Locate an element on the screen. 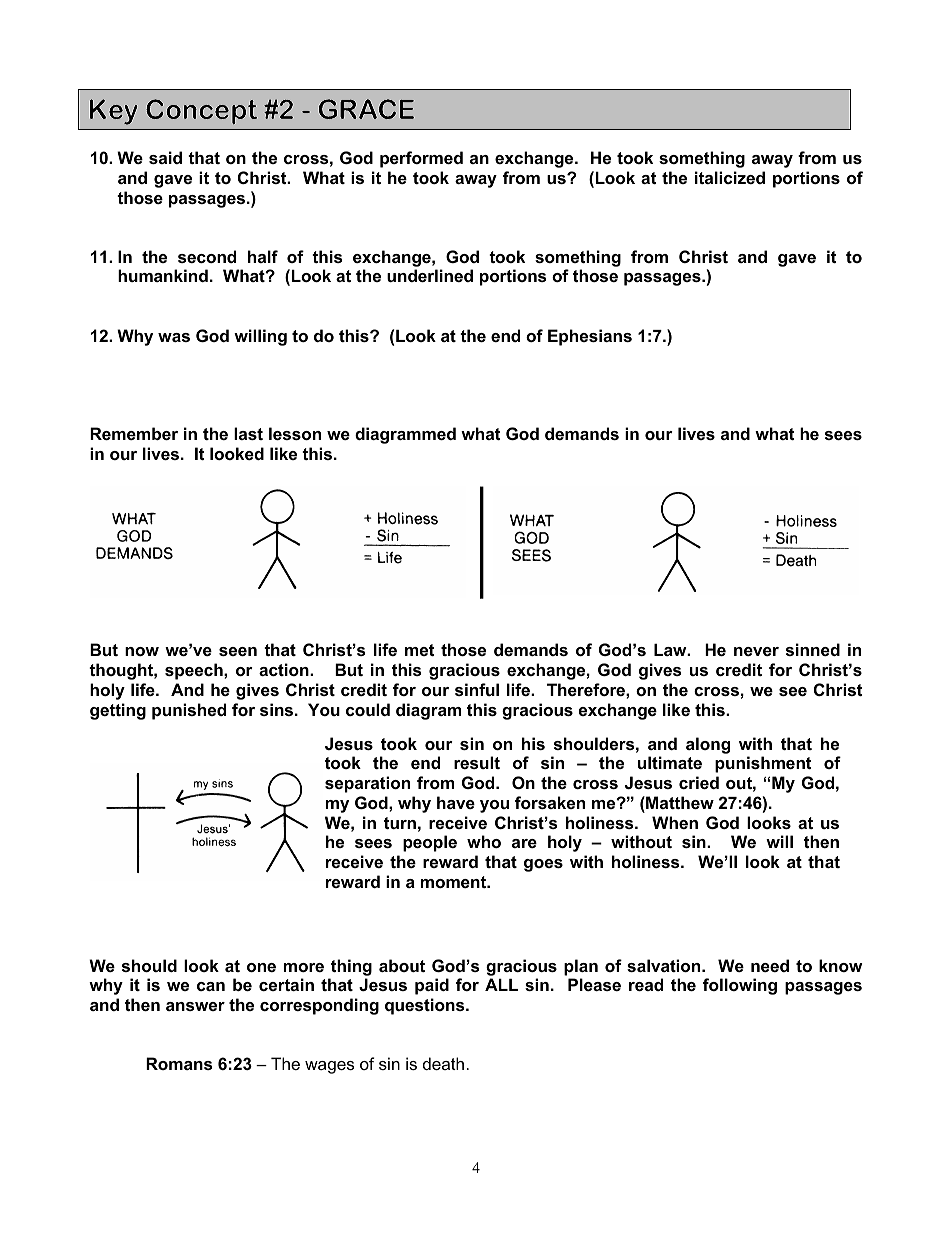  lesson is located at coordinates (295, 433).
